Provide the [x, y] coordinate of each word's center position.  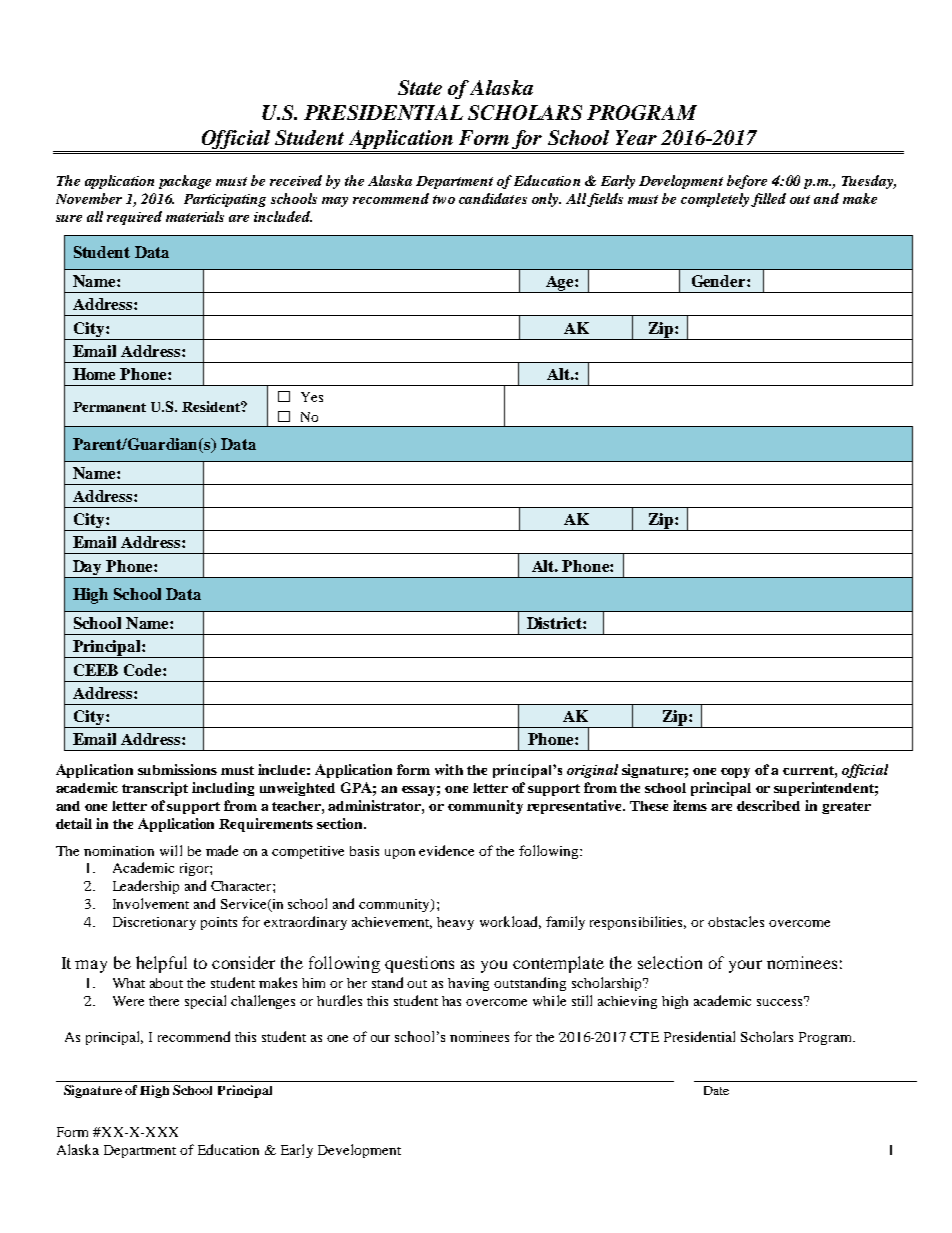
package [185, 182]
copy [735, 773]
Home [94, 374]
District [555, 623]
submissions [177, 769]
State [420, 87]
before [747, 182]
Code [144, 670]
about [166, 983]
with [449, 769]
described [768, 805]
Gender [720, 281]
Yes [312, 397]
